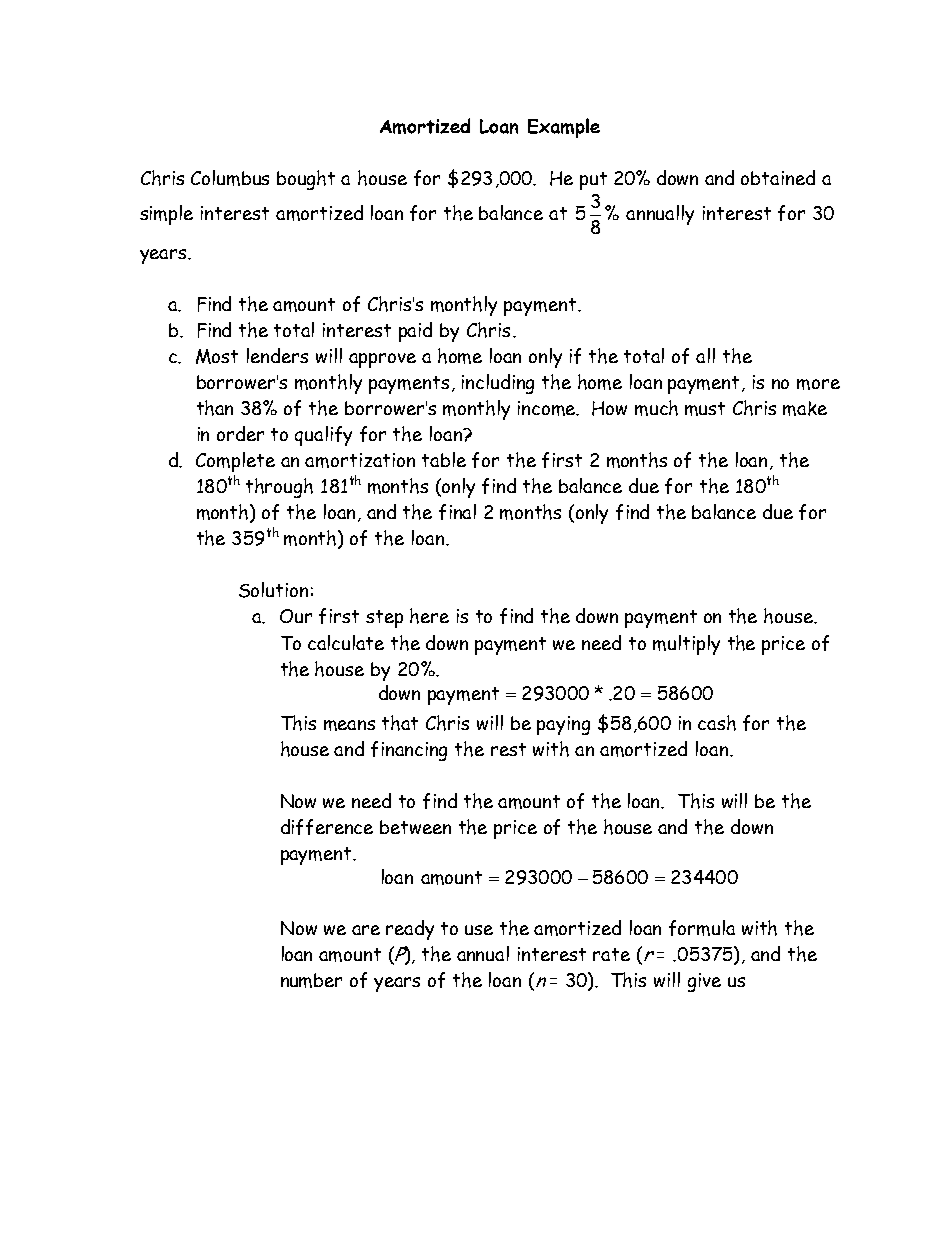 The height and width of the page is (1233, 952). What do you see at coordinates (273, 590) in the page?
I see `Solution` at bounding box center [273, 590].
